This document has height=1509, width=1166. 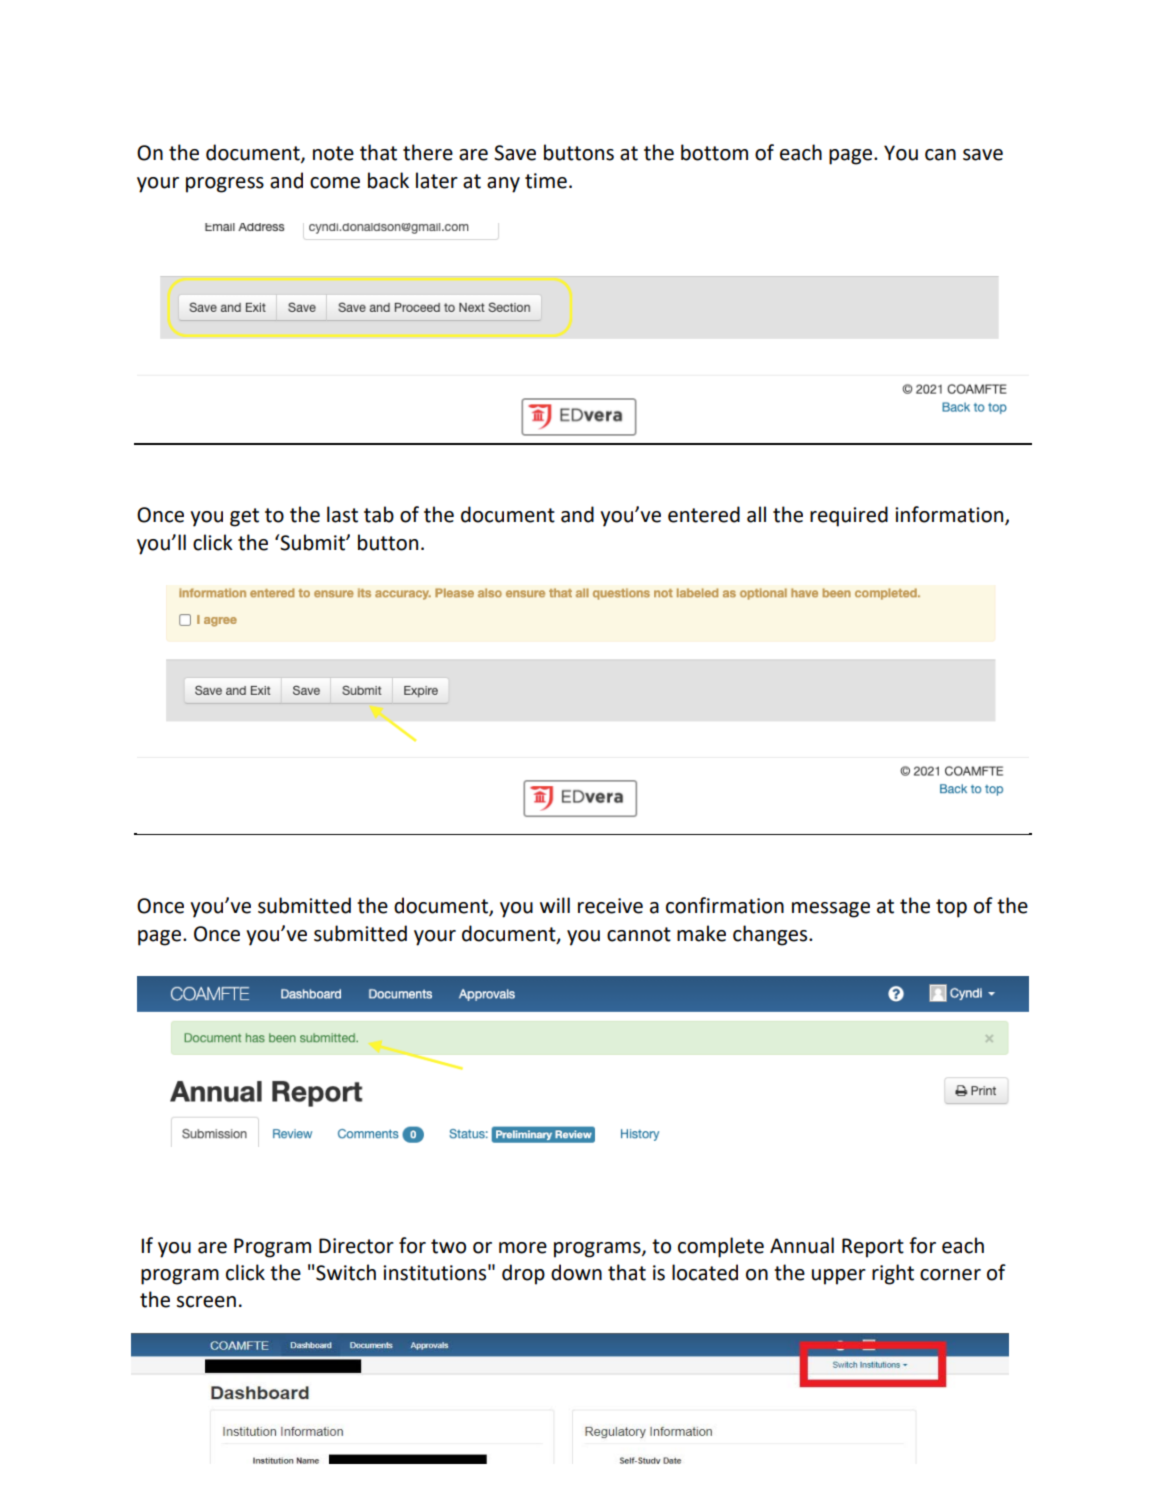 What do you see at coordinates (704, 514) in the document?
I see `entered` at bounding box center [704, 514].
